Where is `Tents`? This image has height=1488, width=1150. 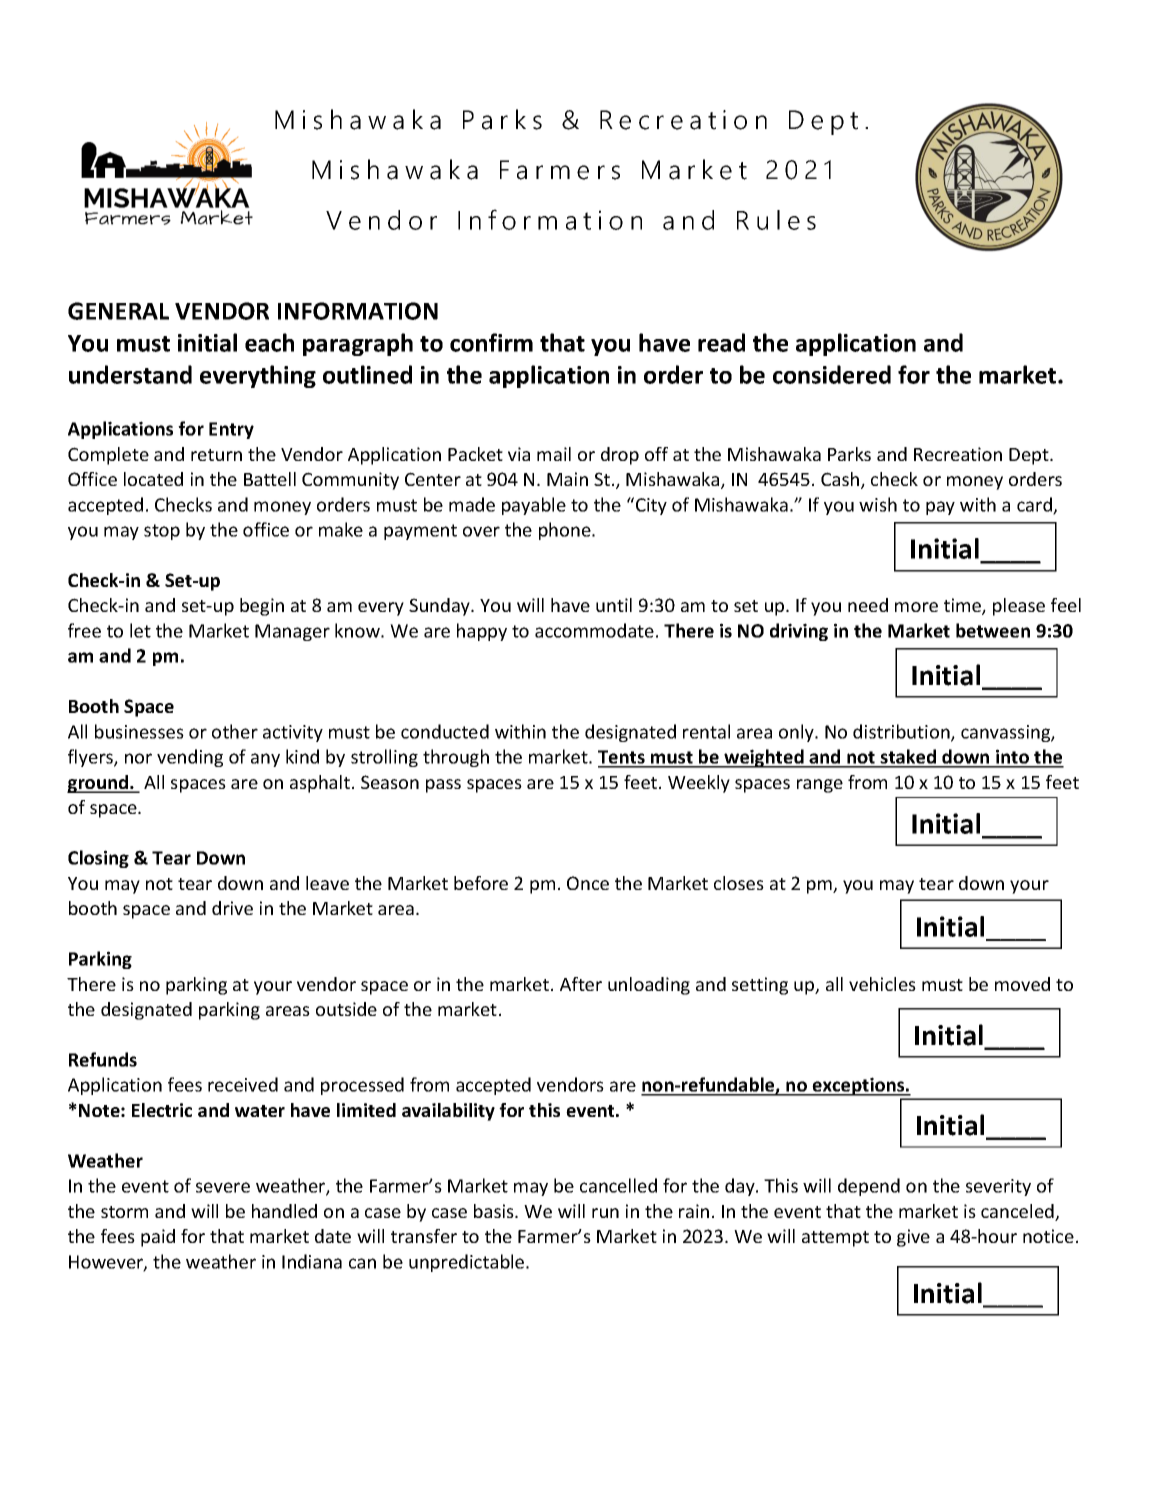 Tents is located at coordinates (622, 758).
